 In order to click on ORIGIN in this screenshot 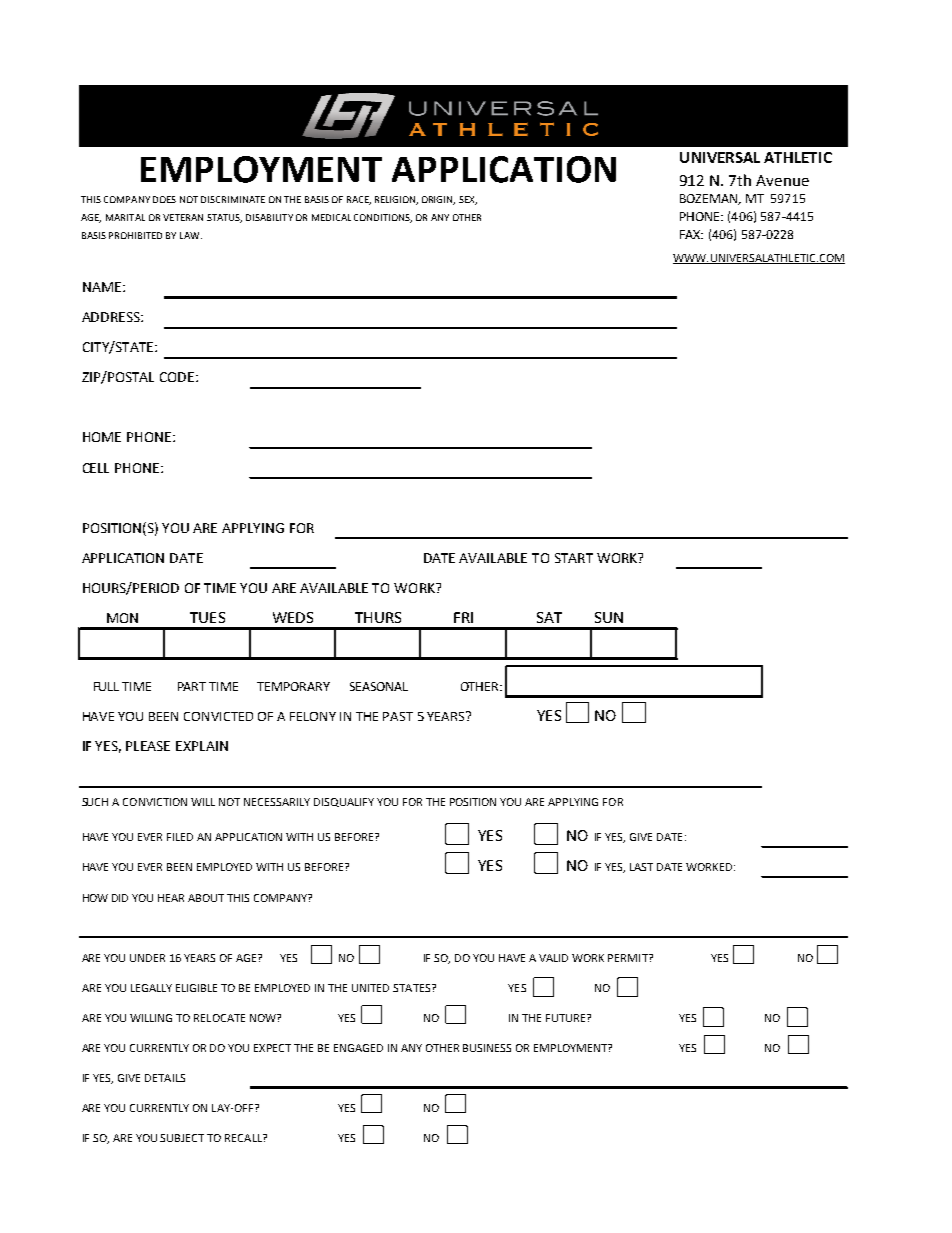, I will do `click(438, 200)`.
